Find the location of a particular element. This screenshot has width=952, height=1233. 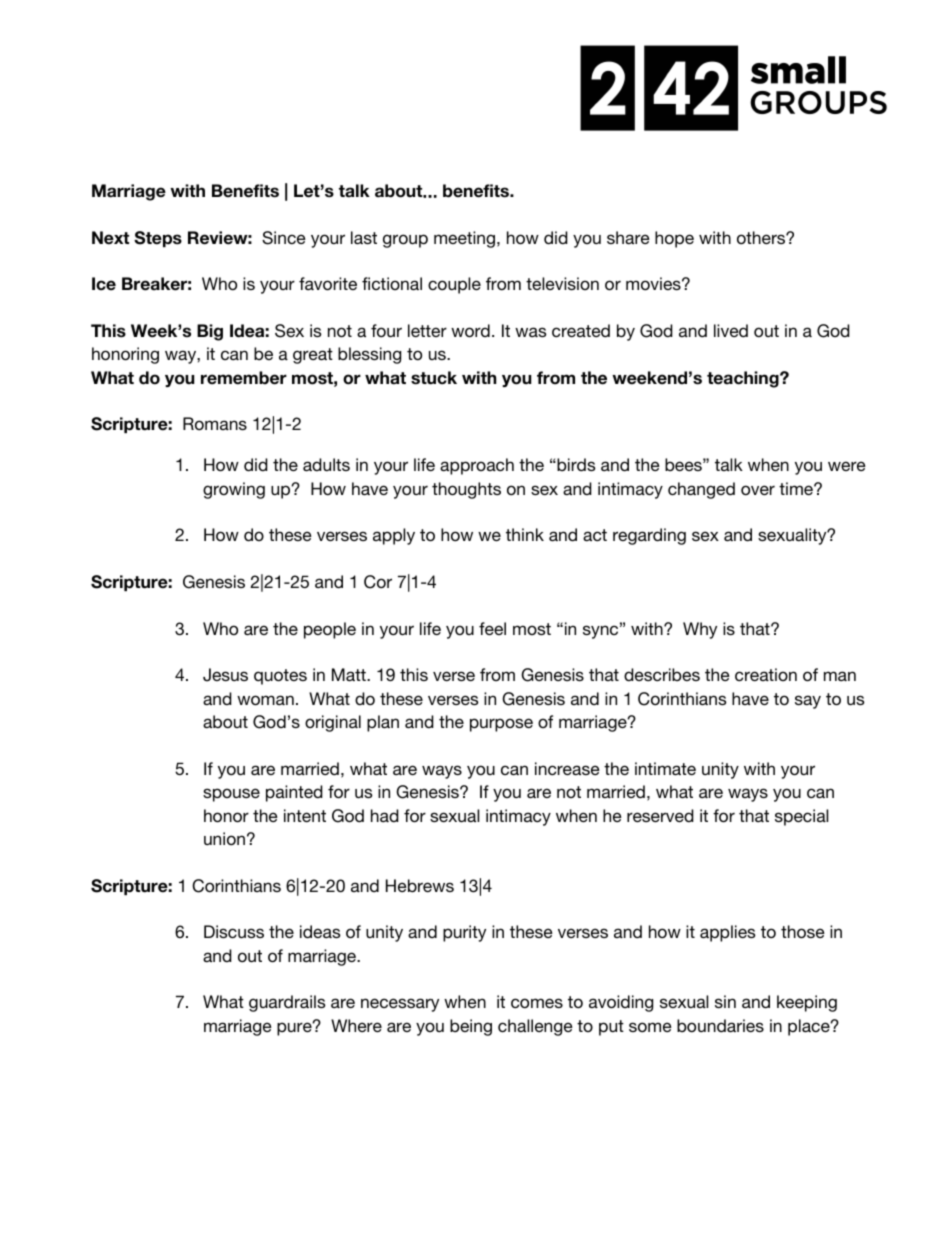

Hebrews is located at coordinates (420, 886).
